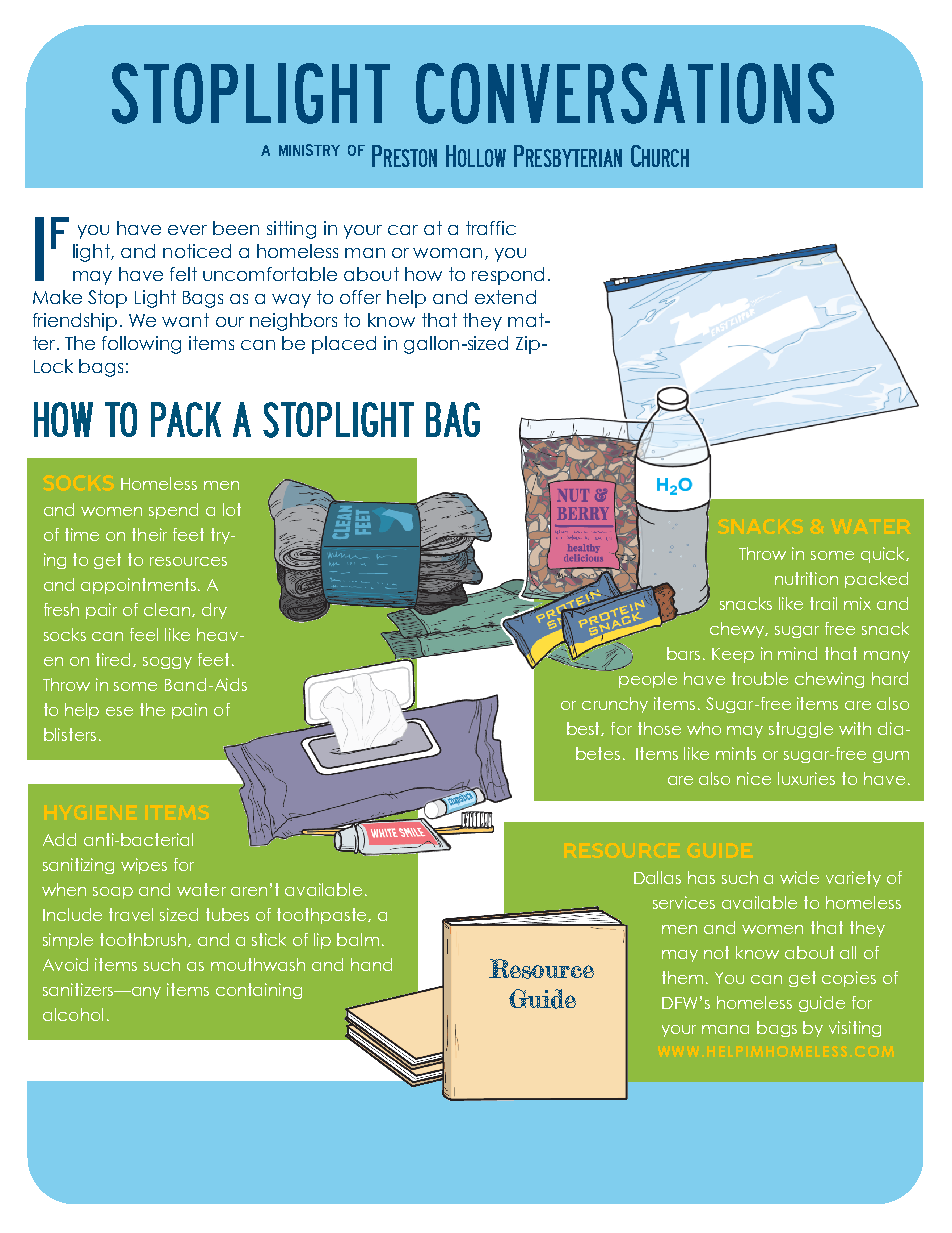  I want to click on traffic, so click(491, 228).
